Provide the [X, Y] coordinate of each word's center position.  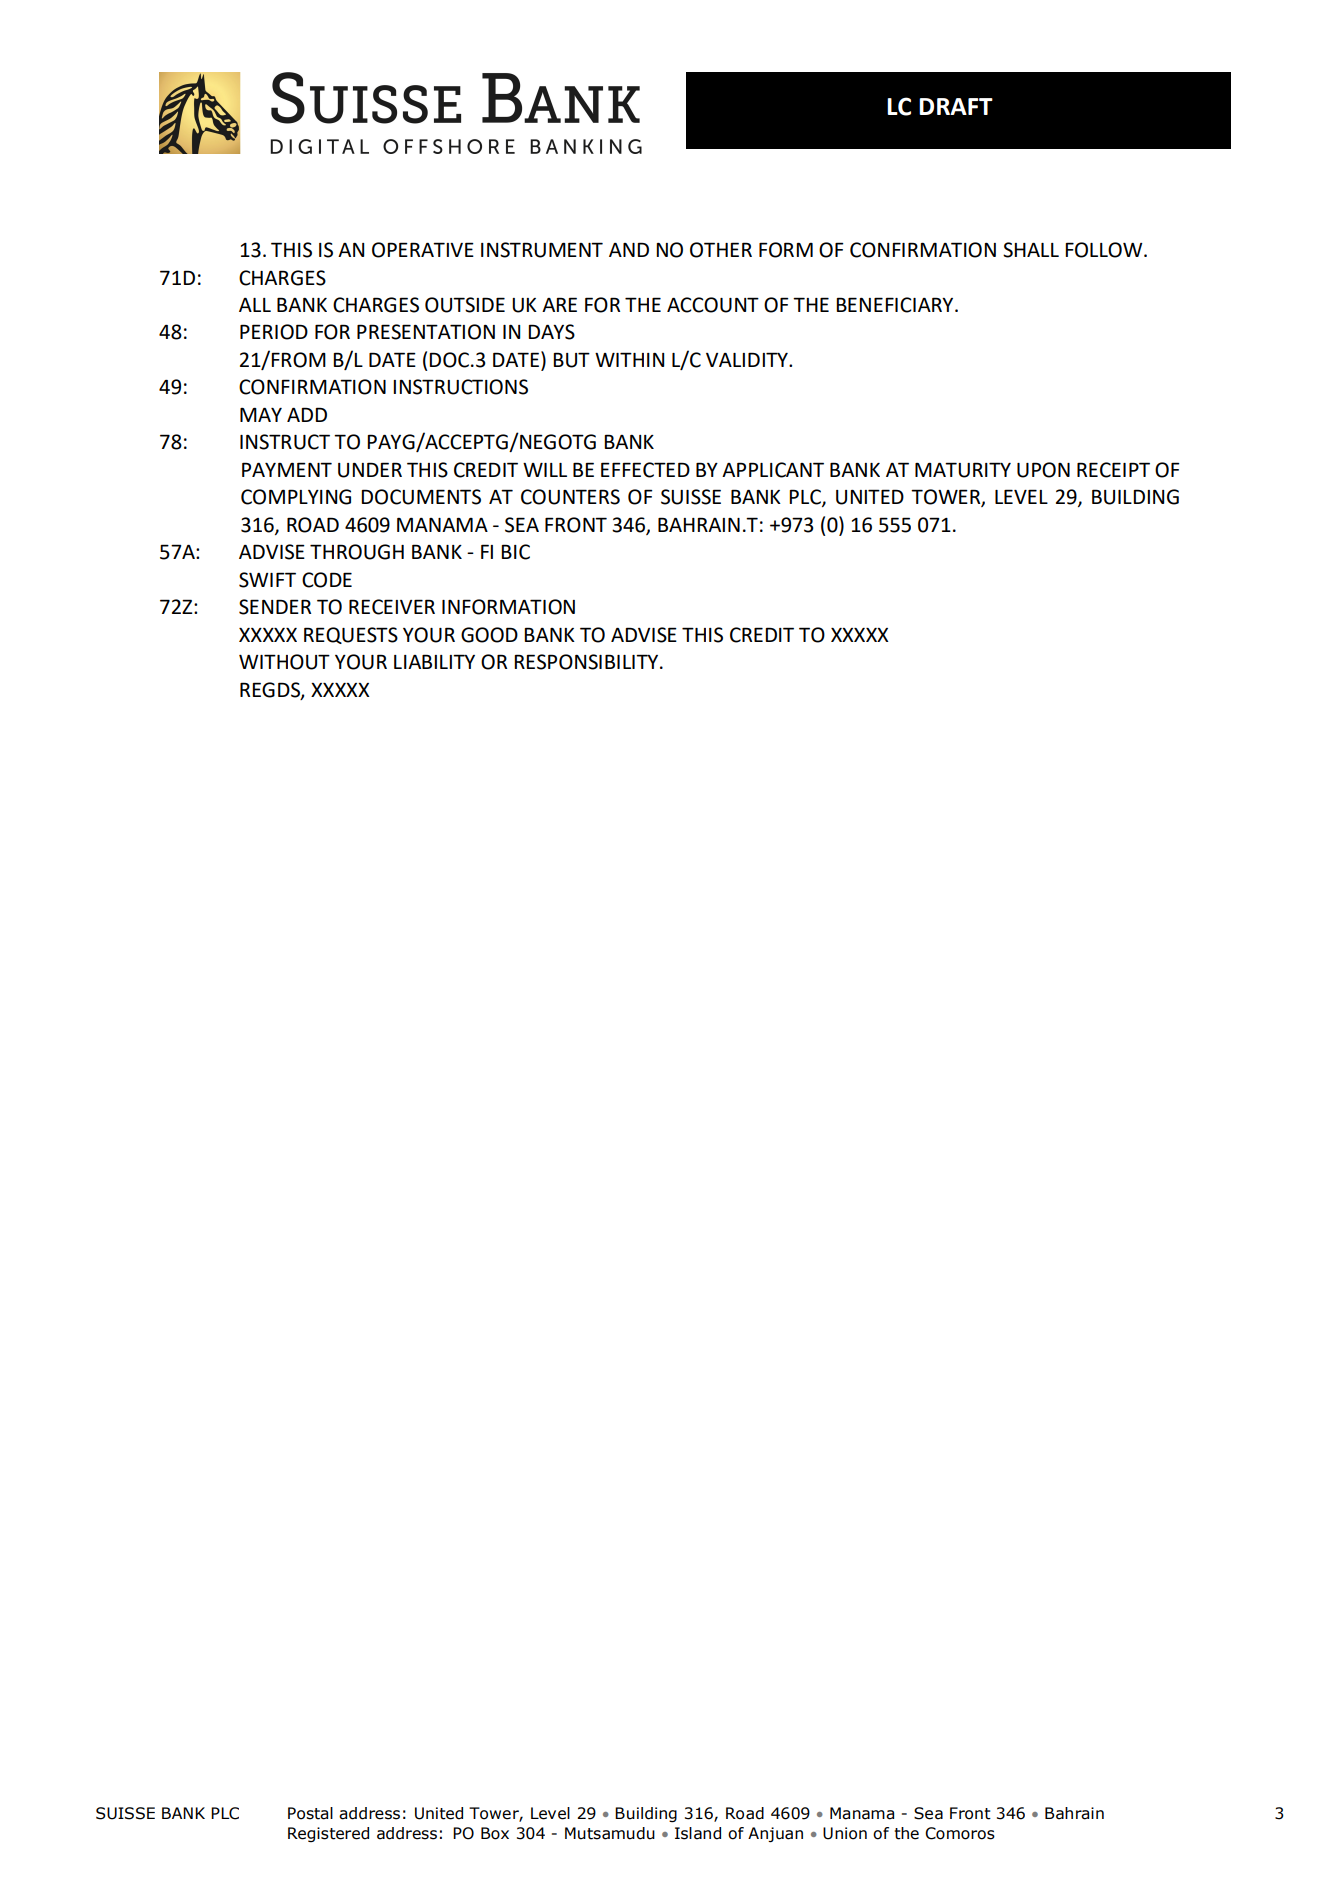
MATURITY [963, 470]
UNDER [370, 470]
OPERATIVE [423, 250]
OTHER [721, 250]
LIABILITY [434, 661]
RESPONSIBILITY [587, 662]
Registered [328, 1834]
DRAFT [956, 106]
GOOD [489, 635]
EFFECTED [645, 470]
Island [698, 1833]
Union [845, 1833]
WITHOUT [284, 662]
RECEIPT [1113, 470]
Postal [310, 1813]
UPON [1043, 470]
